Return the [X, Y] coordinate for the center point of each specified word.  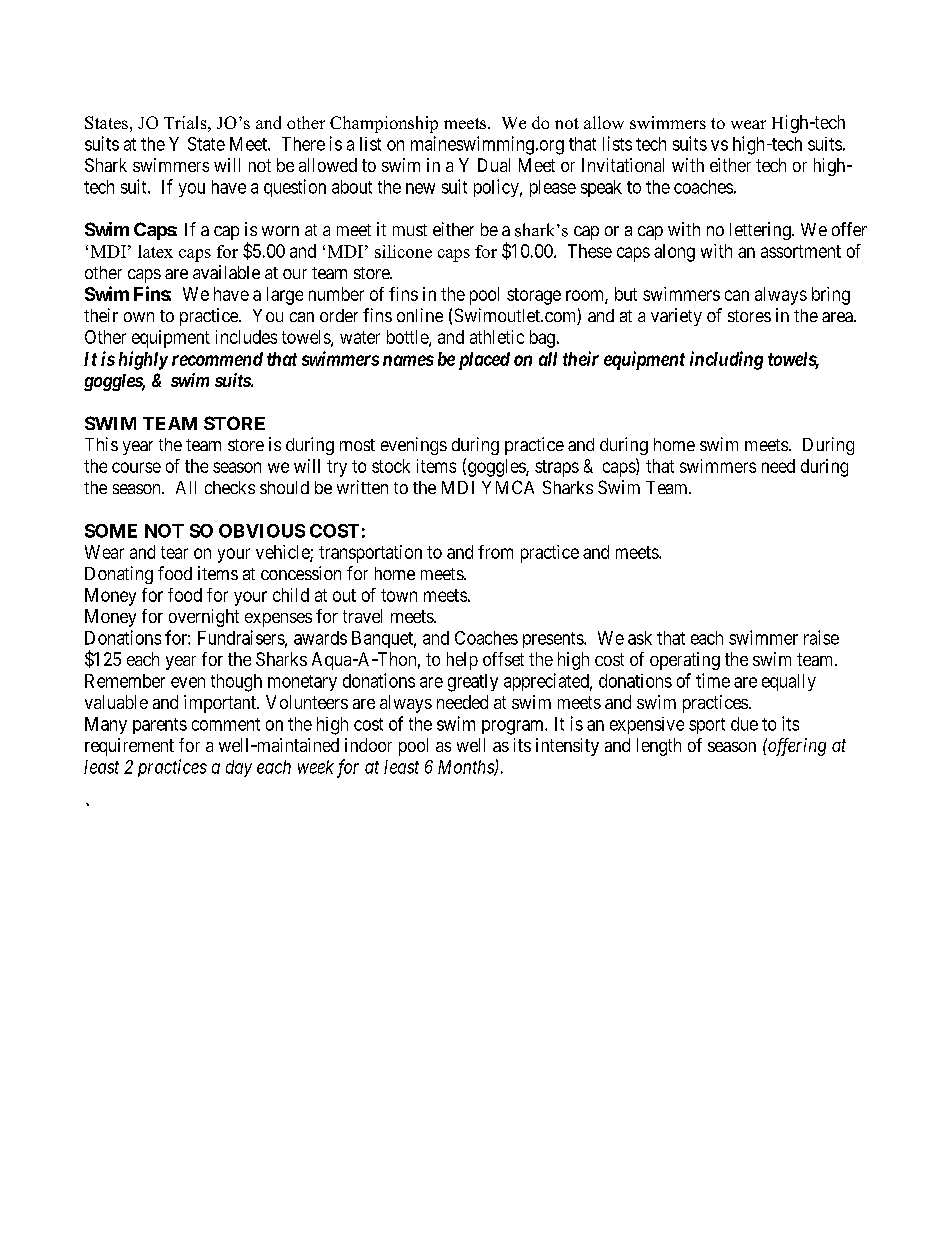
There [303, 144]
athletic [497, 337]
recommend [217, 359]
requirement [129, 747]
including [726, 360]
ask [640, 638]
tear [174, 552]
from [495, 552]
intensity [567, 747]
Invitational [623, 165]
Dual [494, 165]
